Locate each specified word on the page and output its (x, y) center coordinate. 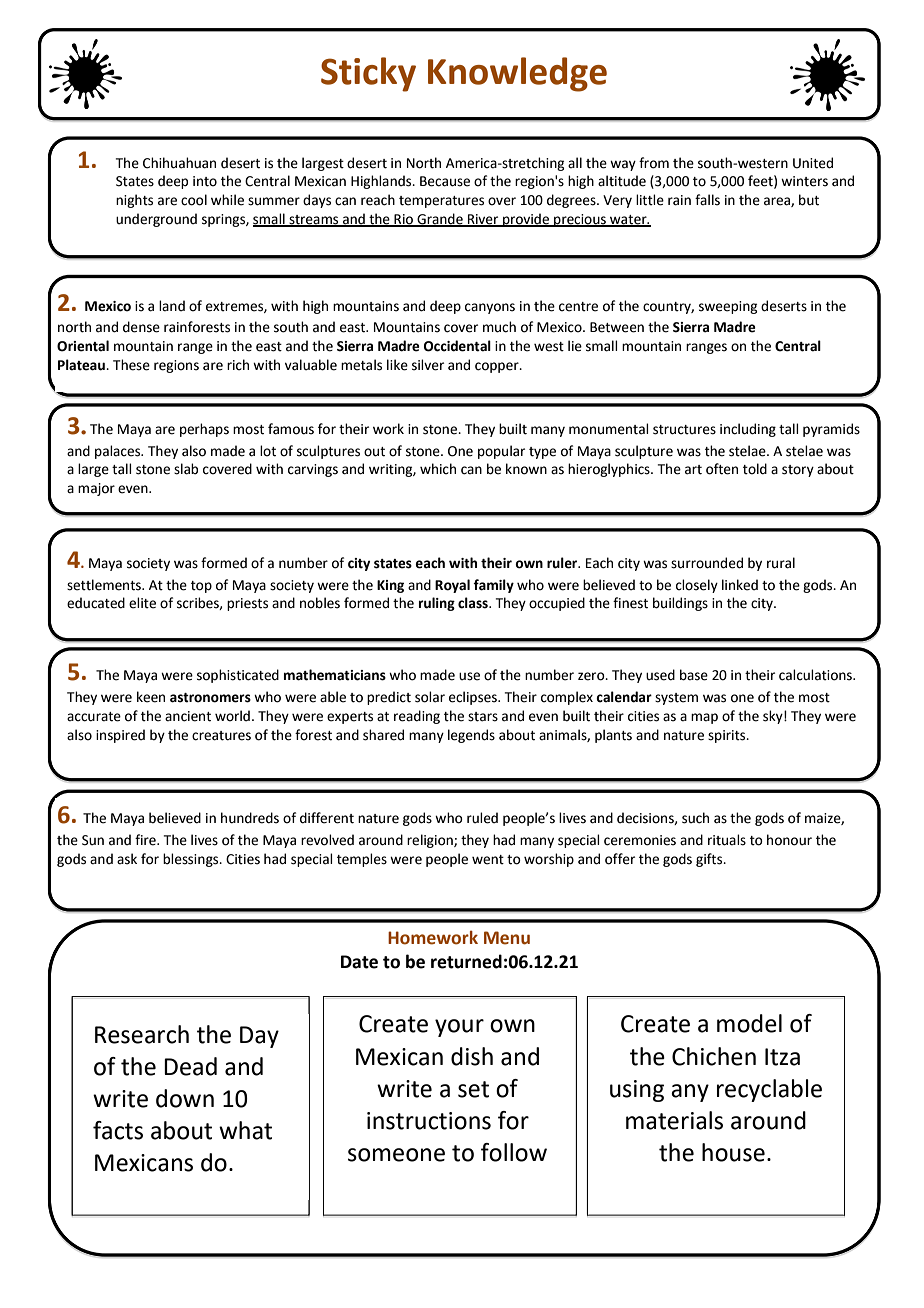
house (733, 1152)
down (185, 1098)
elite (142, 603)
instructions (429, 1121)
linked (740, 585)
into (205, 181)
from (654, 163)
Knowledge (517, 74)
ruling (437, 604)
